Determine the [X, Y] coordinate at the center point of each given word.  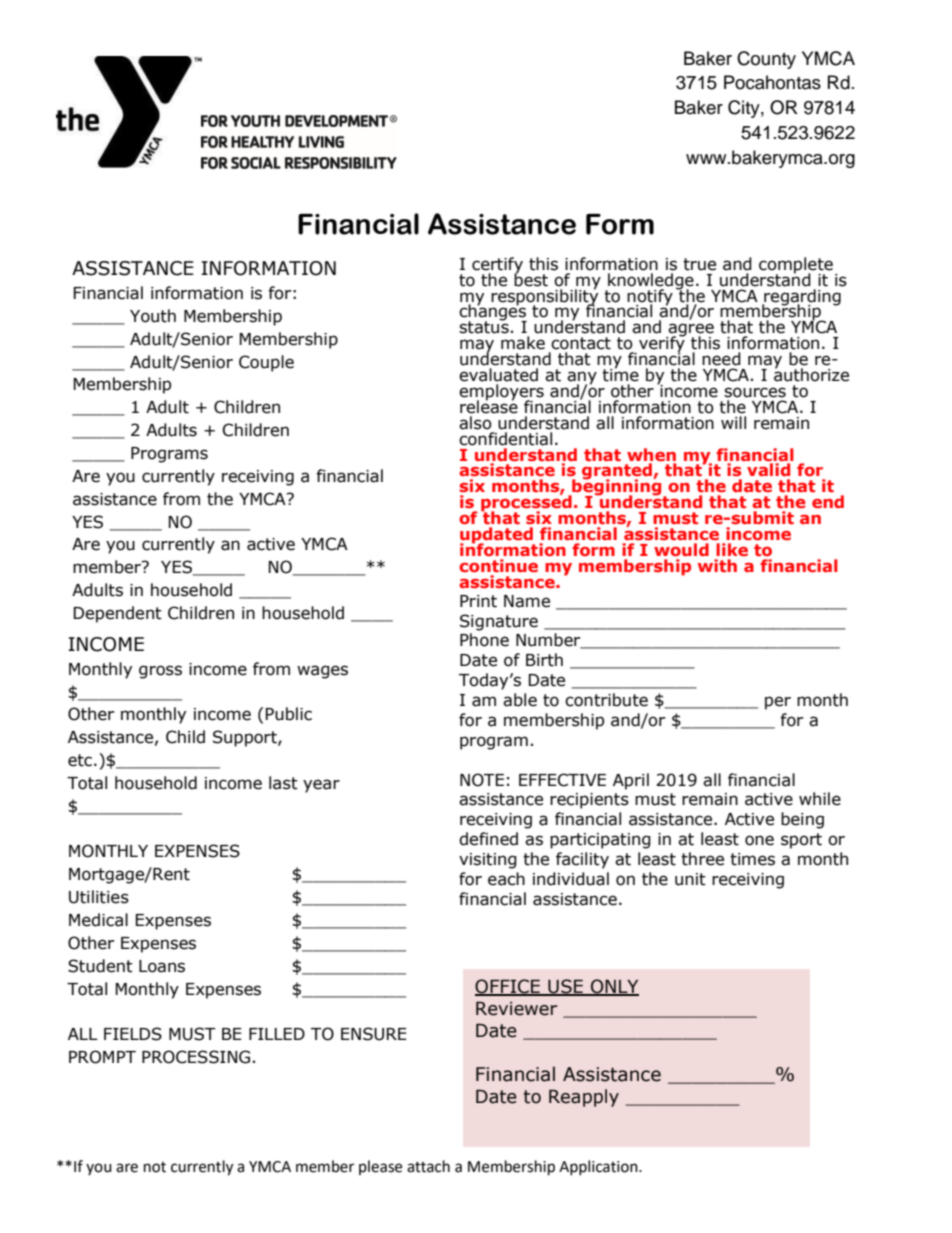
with [717, 565]
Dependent [118, 614]
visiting [488, 861]
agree [690, 331]
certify [497, 266]
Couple [266, 363]
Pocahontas [772, 82]
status [484, 326]
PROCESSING [196, 1057]
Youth [153, 316]
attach [428, 1166]
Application [599, 1167]
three [702, 859]
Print [478, 601]
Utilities [99, 897]
